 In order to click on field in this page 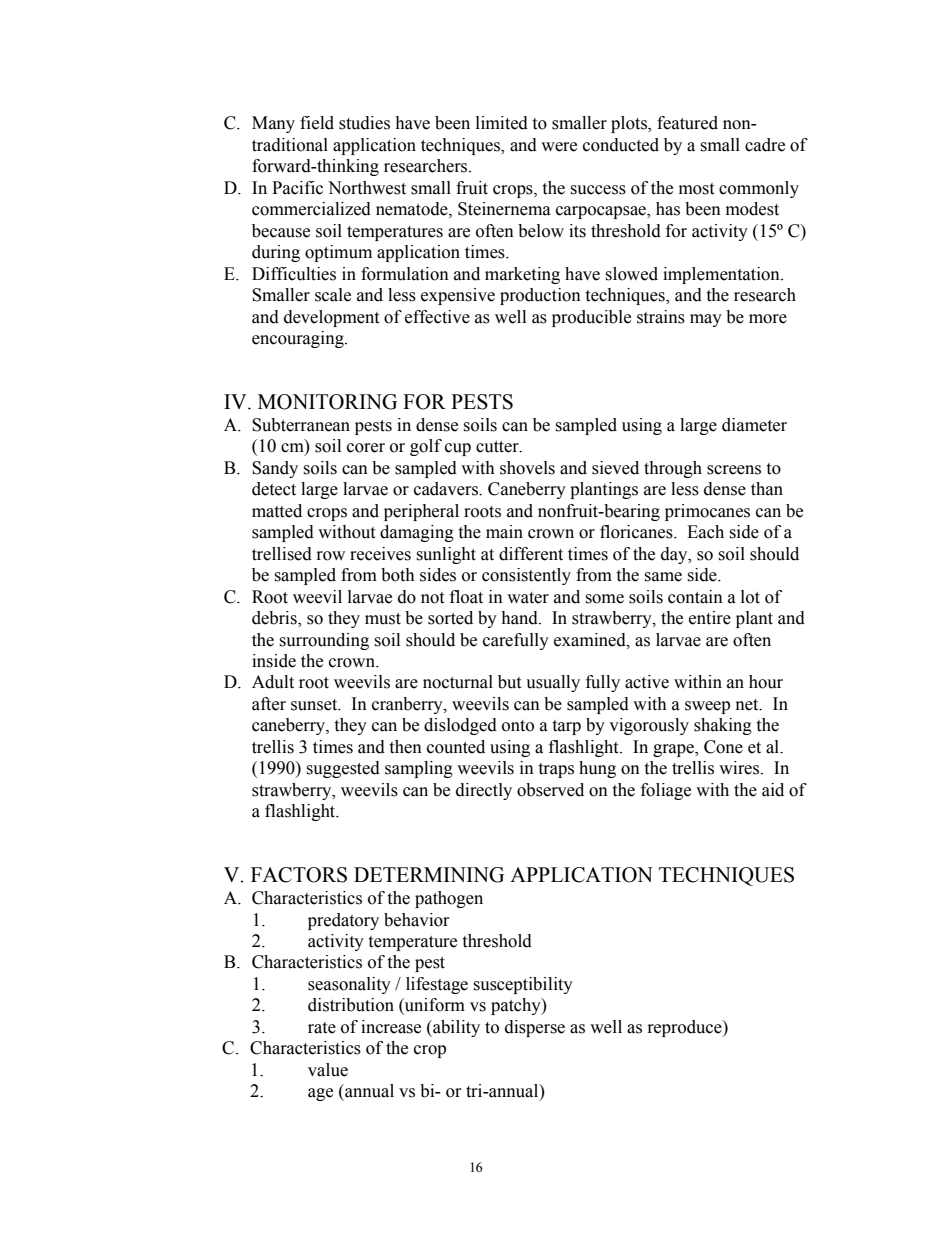, I will do `click(317, 123)`.
